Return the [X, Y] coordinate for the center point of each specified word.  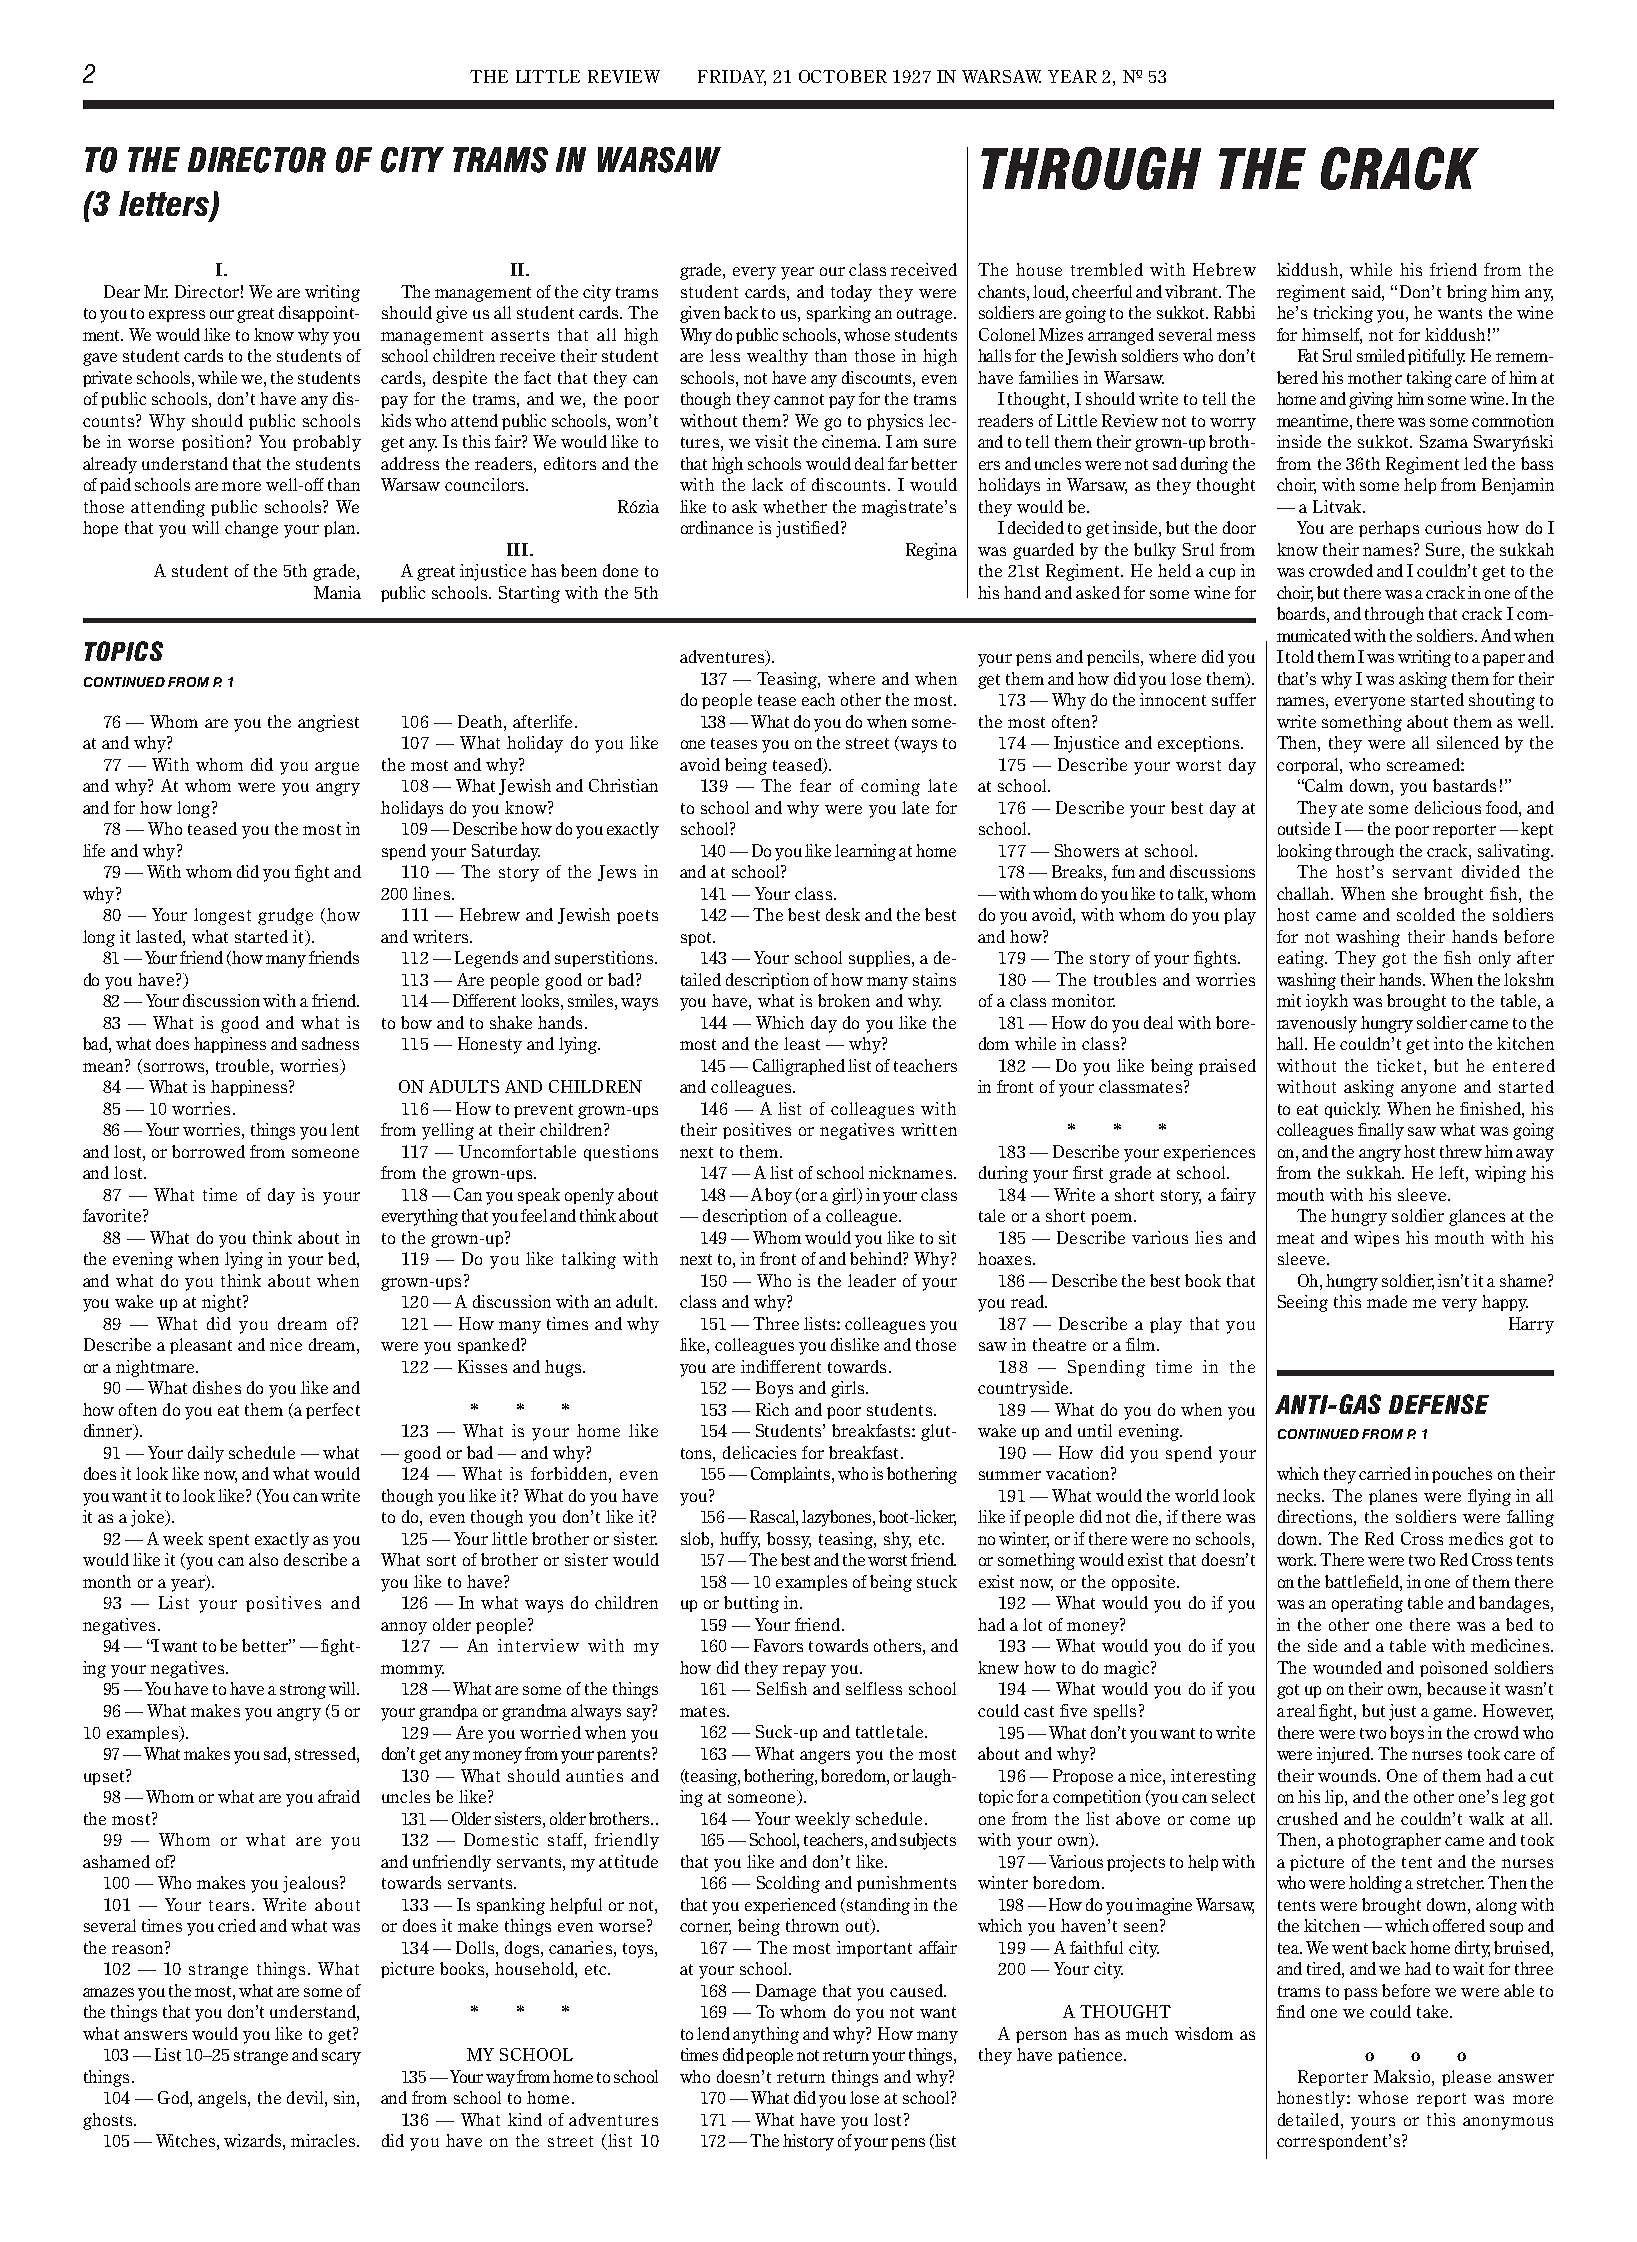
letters [165, 205]
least [802, 1043]
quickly [1352, 1110]
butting [751, 1604]
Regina [931, 551]
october [843, 76]
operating [1367, 1604]
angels [223, 2099]
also [263, 1559]
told [1300, 656]
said [1367, 291]
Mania [337, 592]
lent [345, 1129]
